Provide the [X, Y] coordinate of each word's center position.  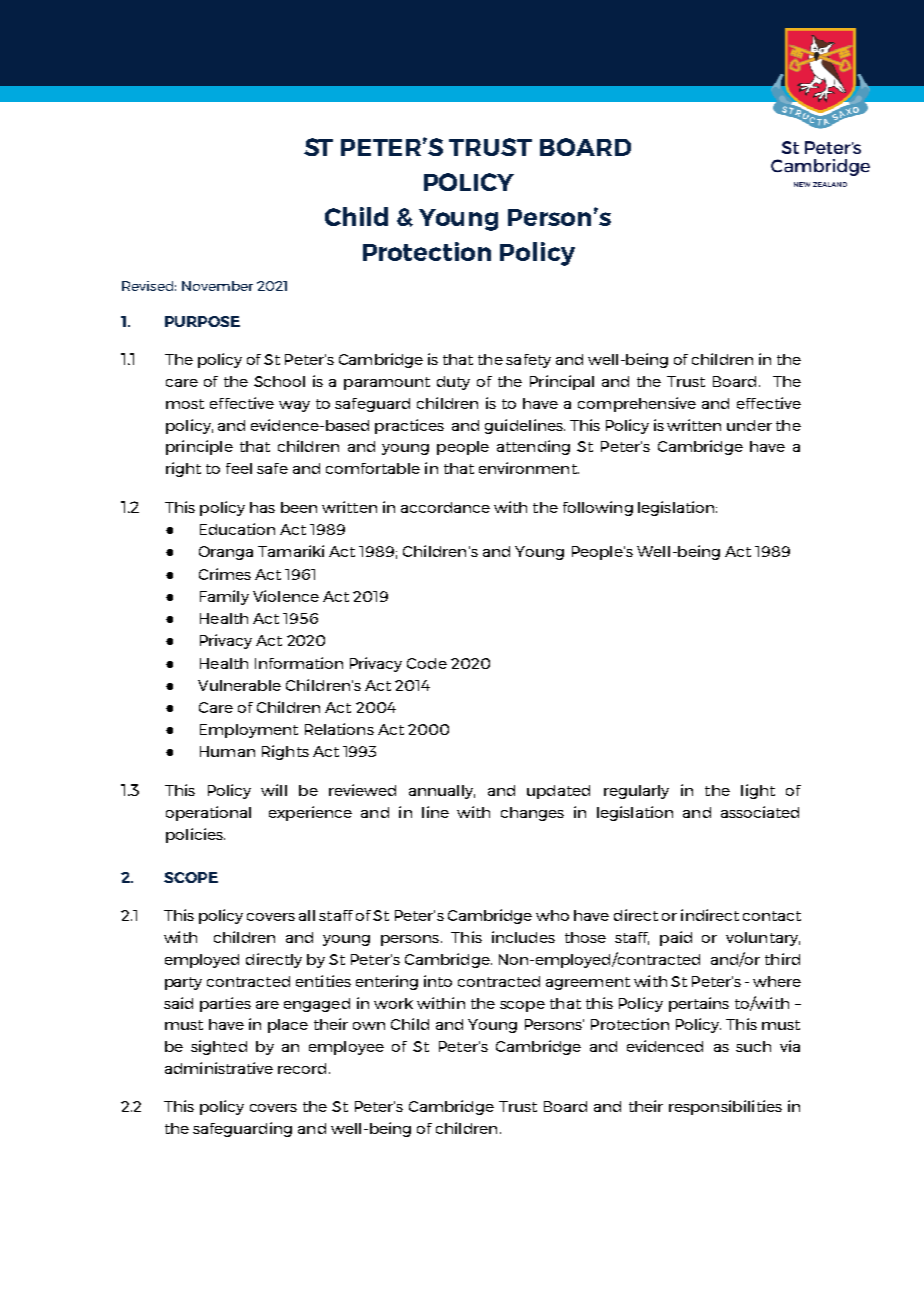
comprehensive [637, 404]
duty [453, 383]
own [369, 1026]
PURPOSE [202, 321]
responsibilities [725, 1107]
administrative [219, 1068]
